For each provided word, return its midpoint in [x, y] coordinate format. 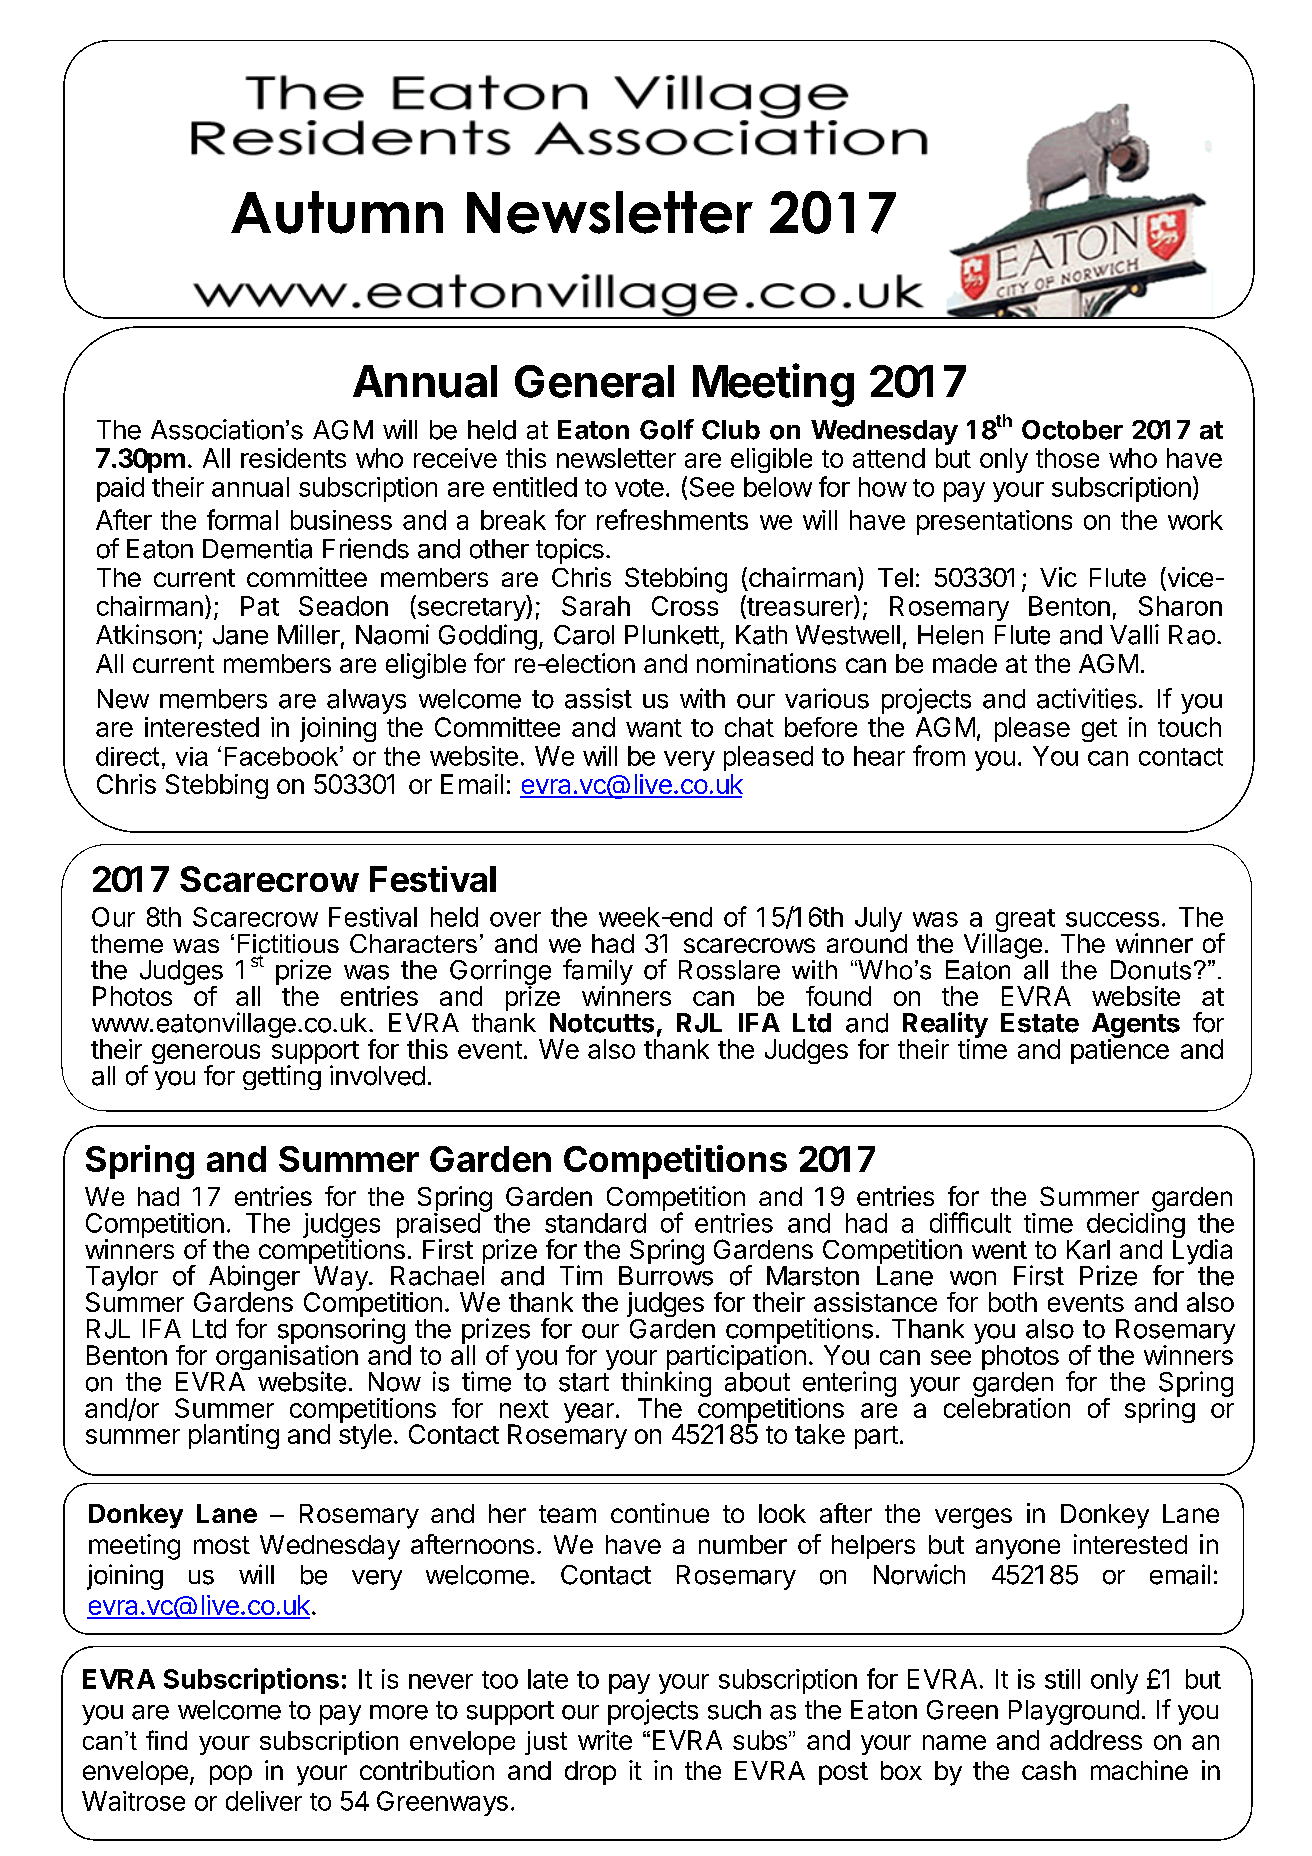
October [1072, 430]
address [1096, 1740]
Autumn [337, 212]
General [594, 381]
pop [231, 1775]
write [605, 1740]
